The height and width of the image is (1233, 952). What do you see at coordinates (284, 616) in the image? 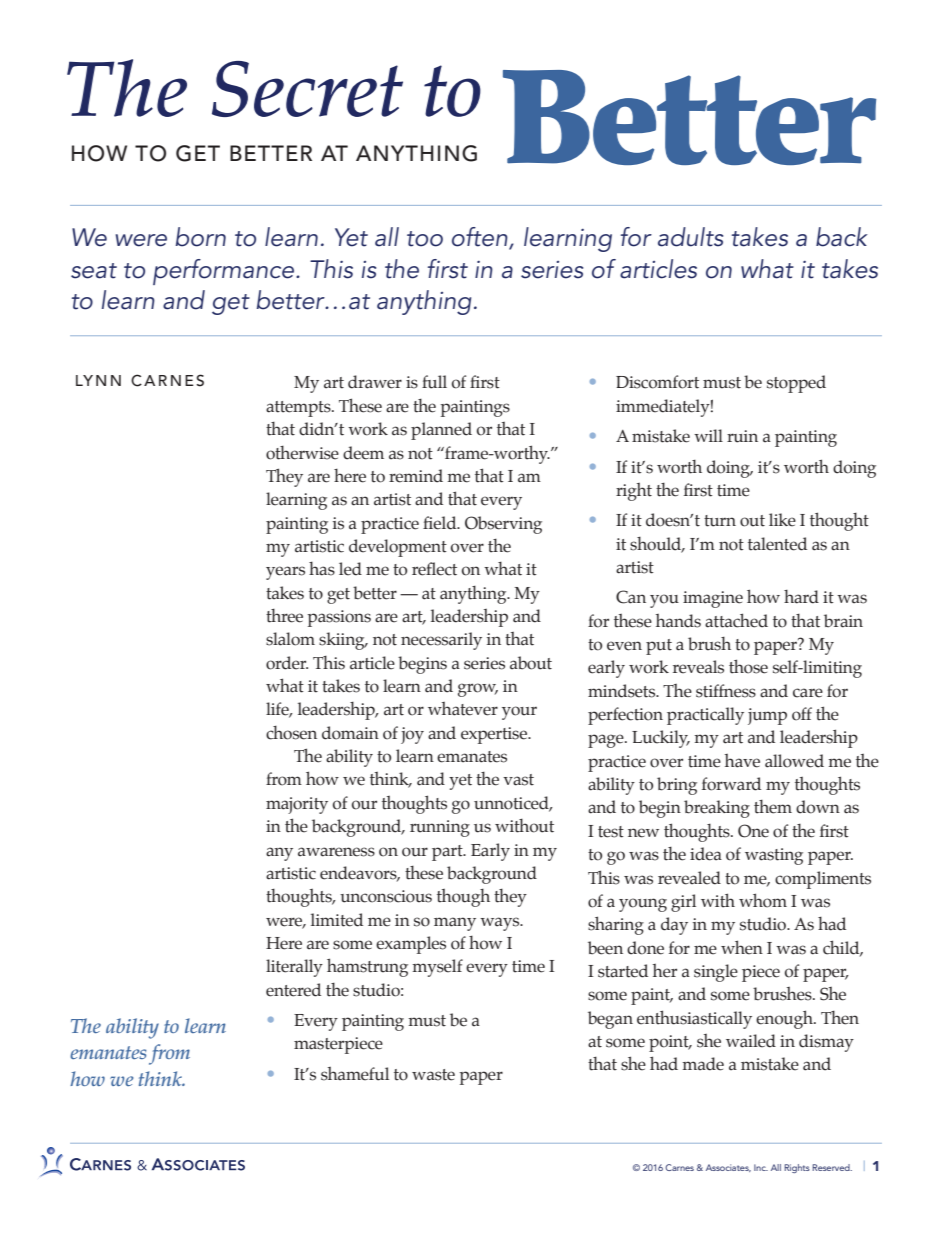
I see `three` at bounding box center [284, 616].
